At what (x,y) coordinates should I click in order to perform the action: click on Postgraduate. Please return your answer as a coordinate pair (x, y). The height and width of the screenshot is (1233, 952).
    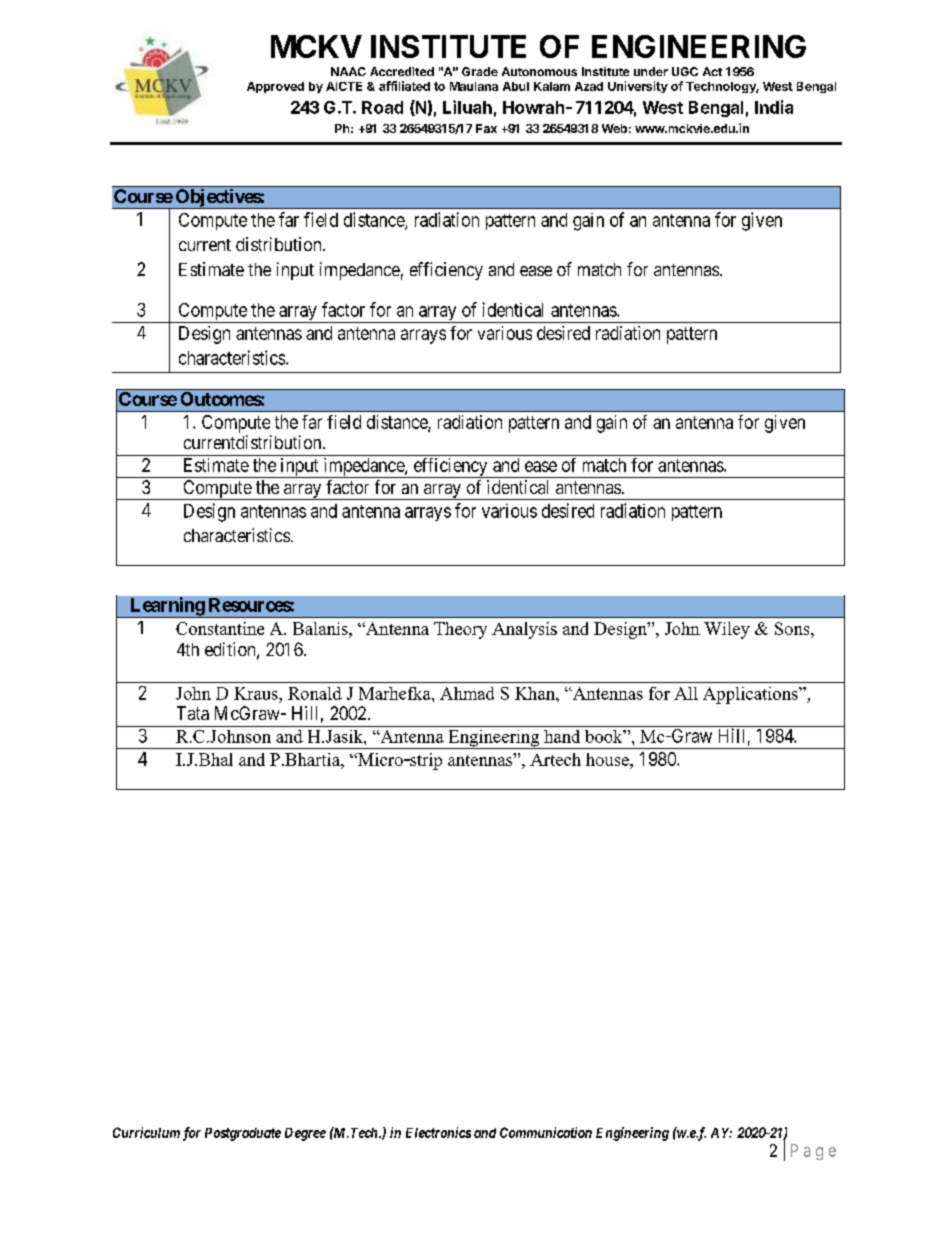
    Looking at the image, I should click on (243, 1134).
